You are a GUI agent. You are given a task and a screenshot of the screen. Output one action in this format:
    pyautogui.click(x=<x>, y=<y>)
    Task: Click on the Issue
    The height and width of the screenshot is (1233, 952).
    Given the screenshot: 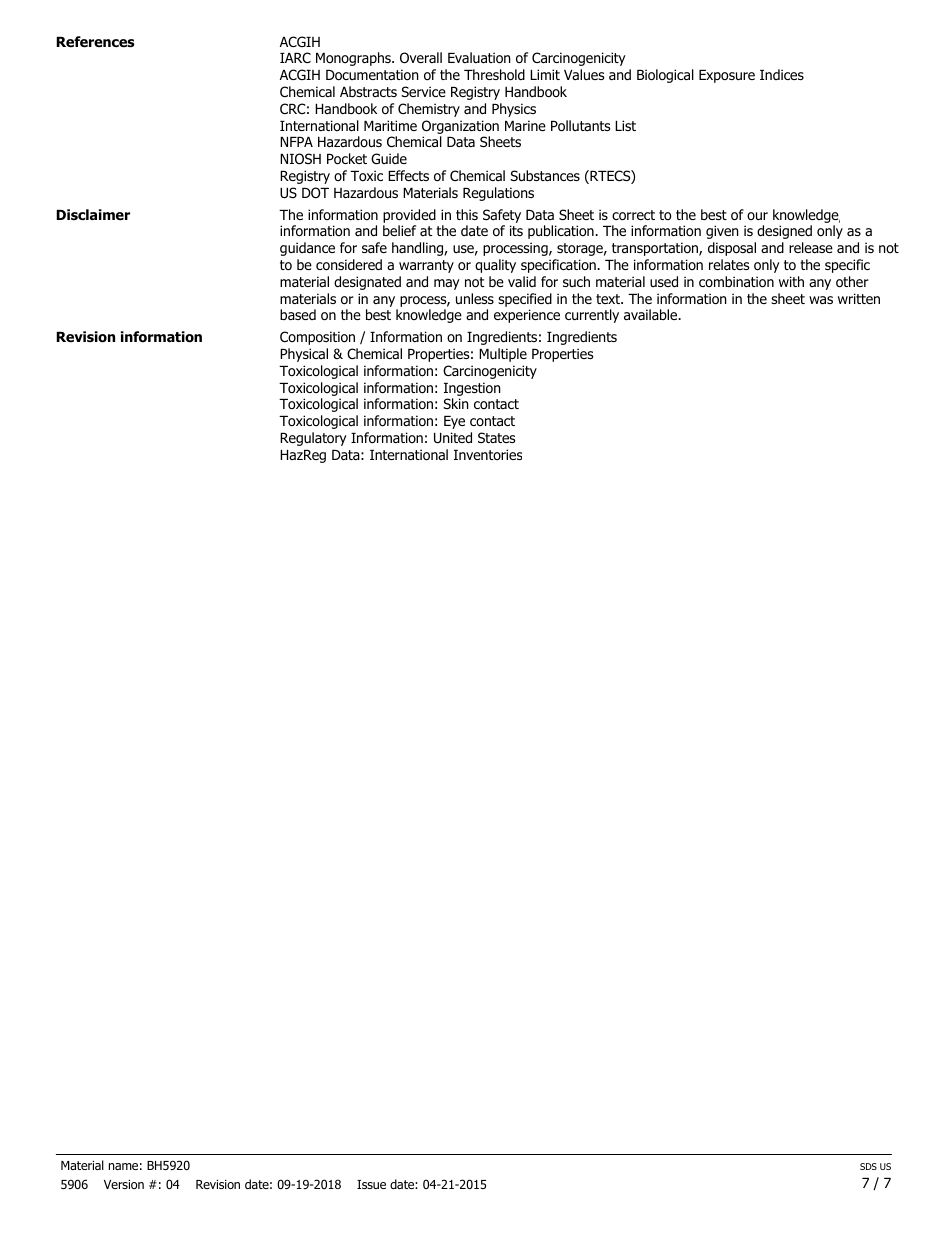 What is the action you would take?
    pyautogui.click(x=371, y=1184)
